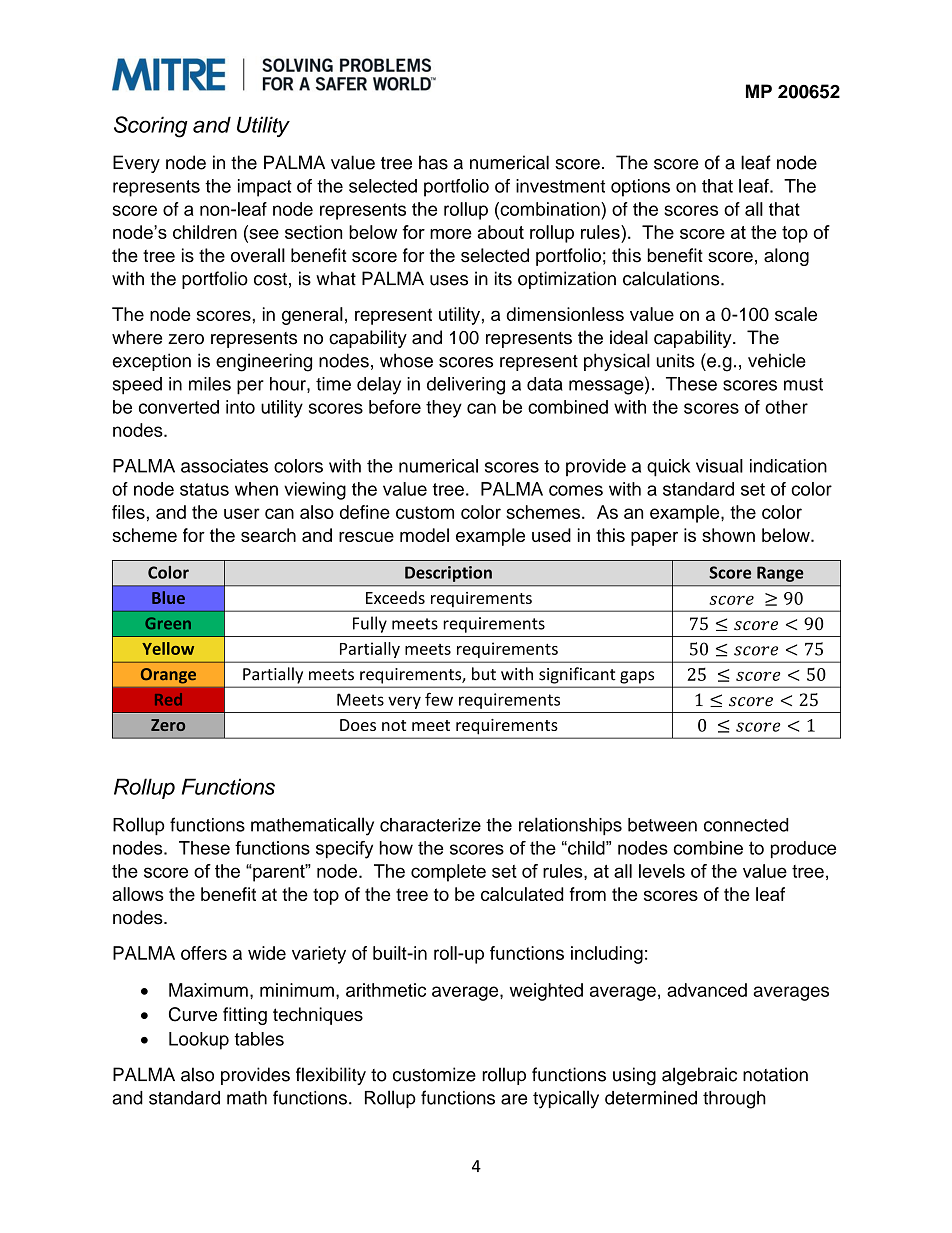 Image resolution: width=952 pixels, height=1233 pixels. What do you see at coordinates (265, 188) in the screenshot?
I see `impact` at bounding box center [265, 188].
